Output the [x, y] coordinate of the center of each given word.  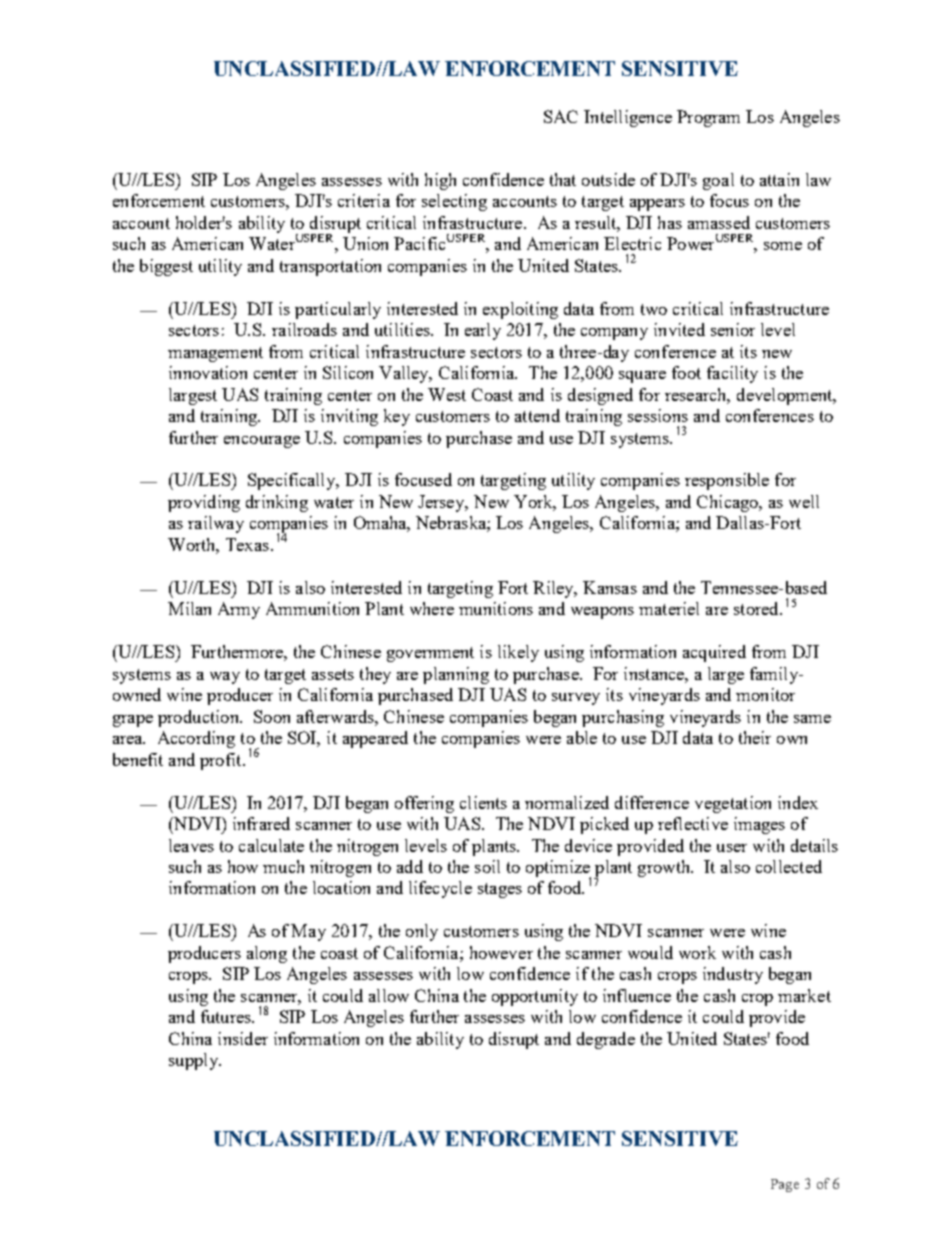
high [440, 181]
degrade [606, 1040]
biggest [166, 267]
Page [785, 1185]
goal [718, 181]
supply [194, 1061]
